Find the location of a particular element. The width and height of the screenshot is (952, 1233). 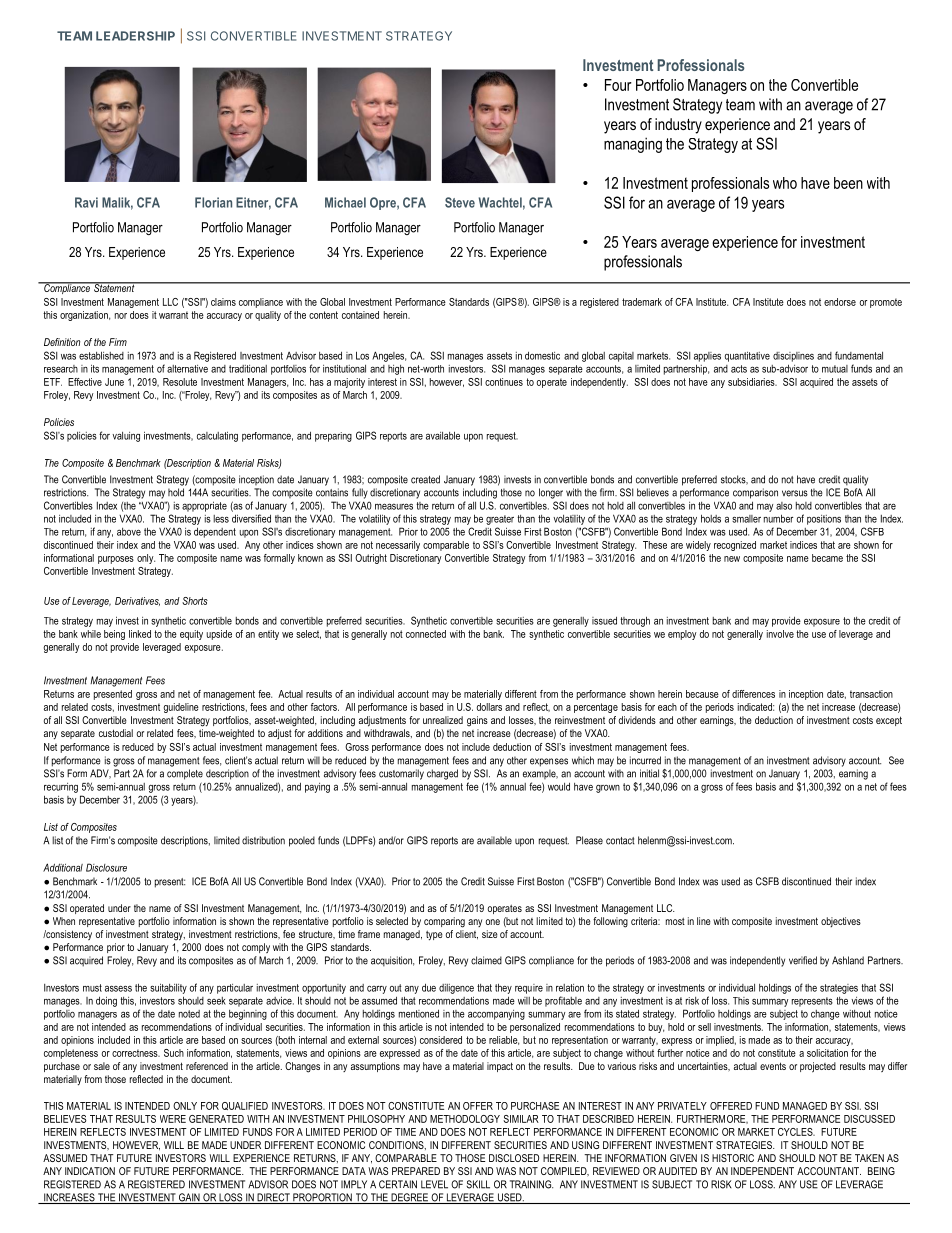

industry is located at coordinates (678, 126).
